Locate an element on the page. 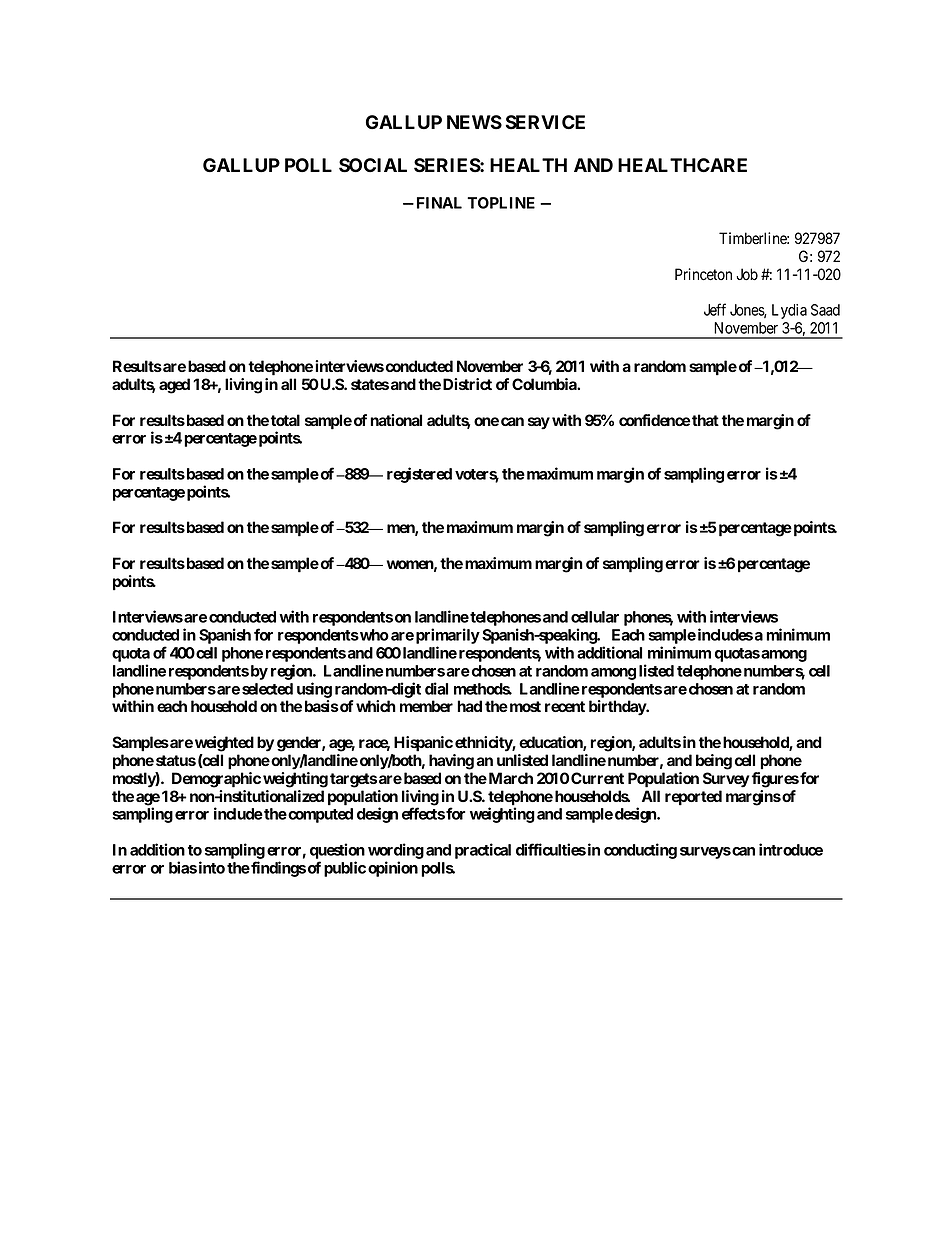 Image resolution: width=952 pixels, height=1233 pixels. total is located at coordinates (285, 420).
